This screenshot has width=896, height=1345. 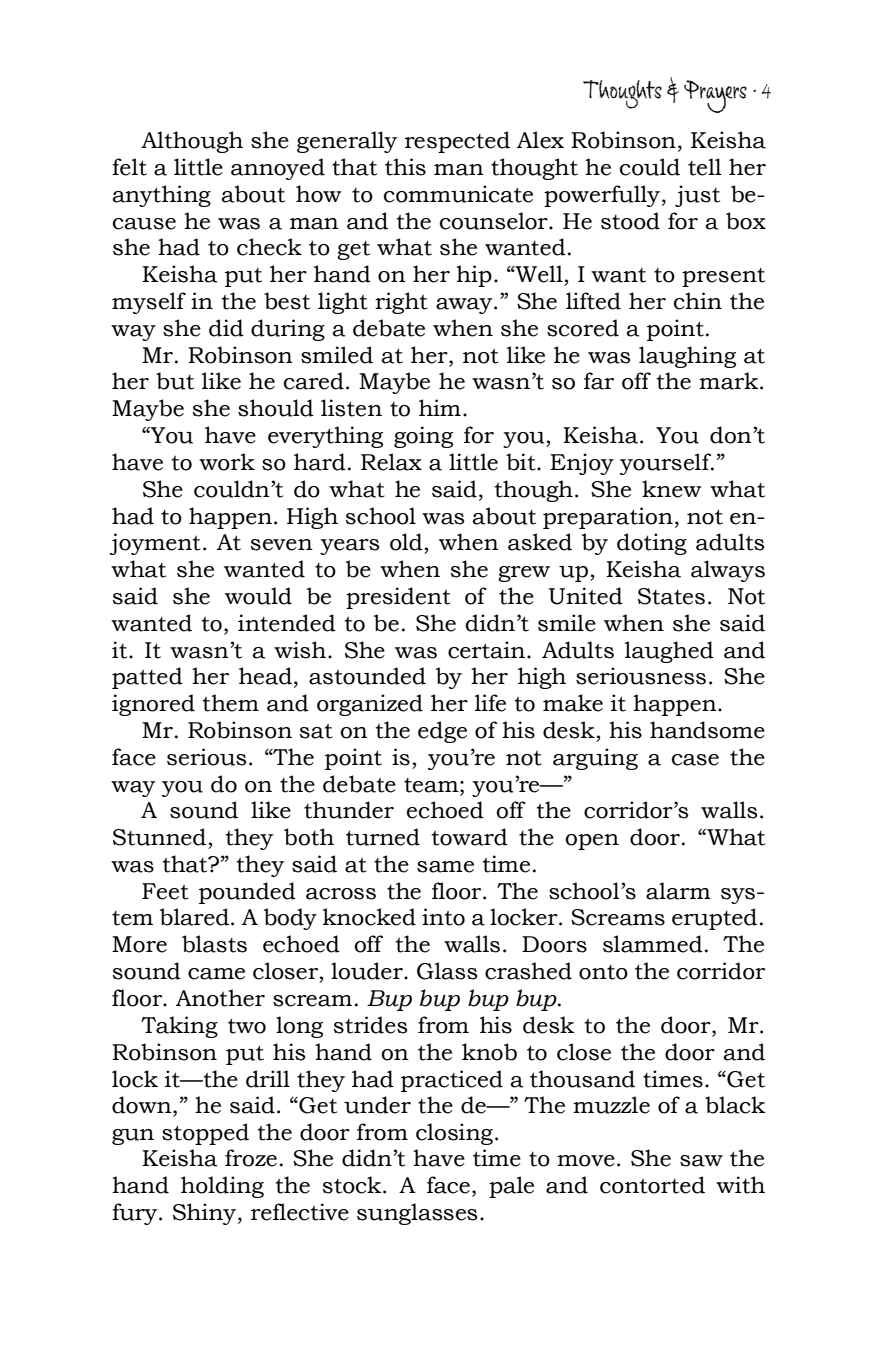 I want to click on respected, so click(x=457, y=142).
